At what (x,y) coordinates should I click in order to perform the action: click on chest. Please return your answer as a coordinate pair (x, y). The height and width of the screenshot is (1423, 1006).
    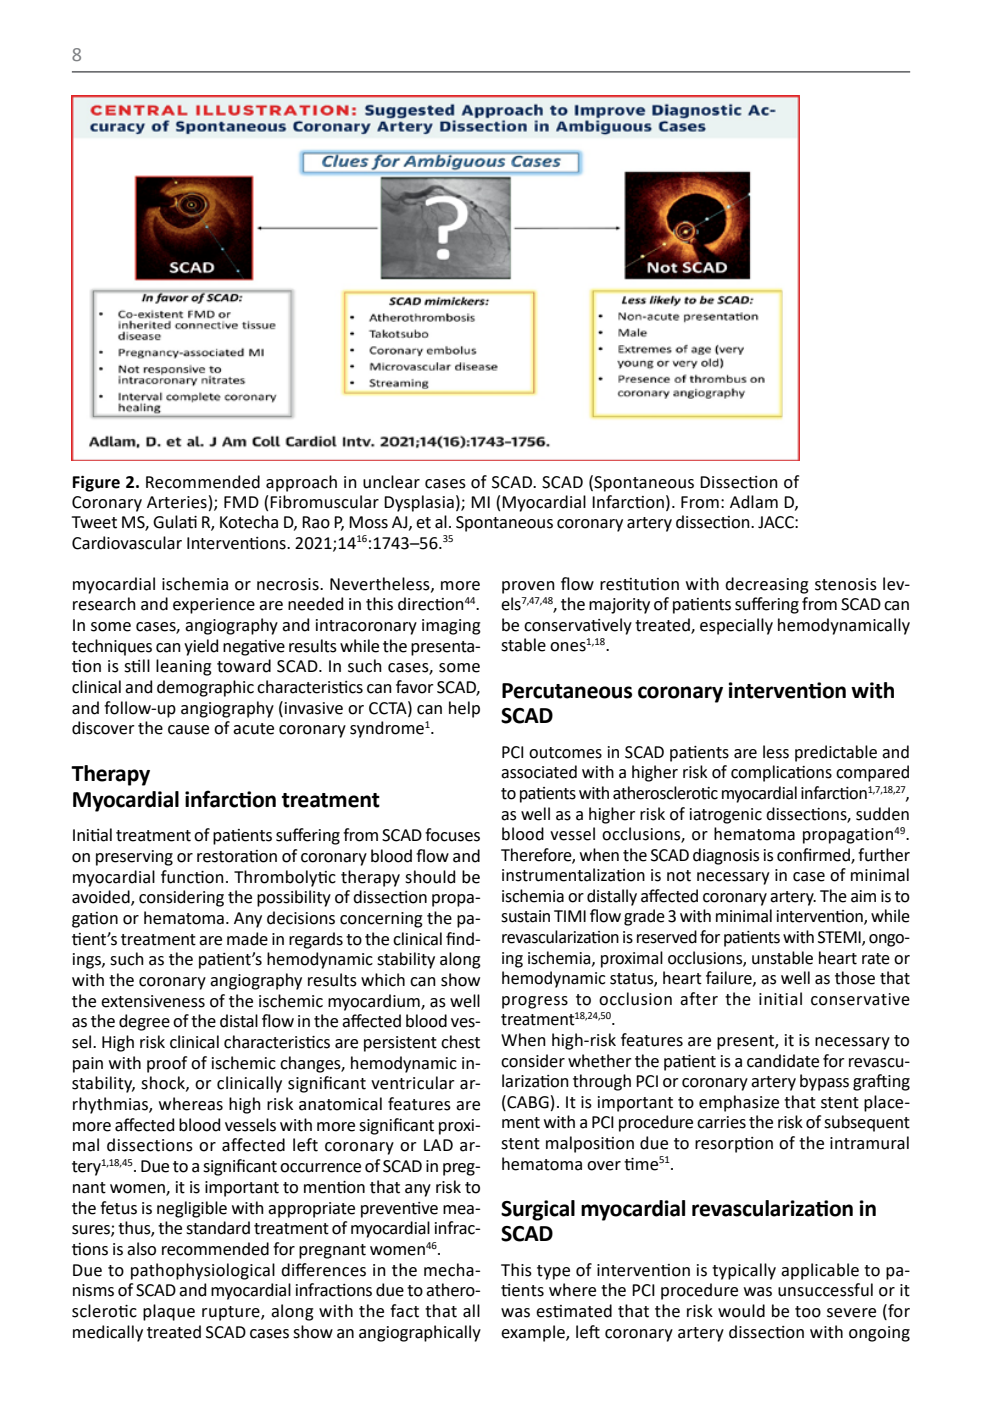
    Looking at the image, I should click on (460, 1042).
